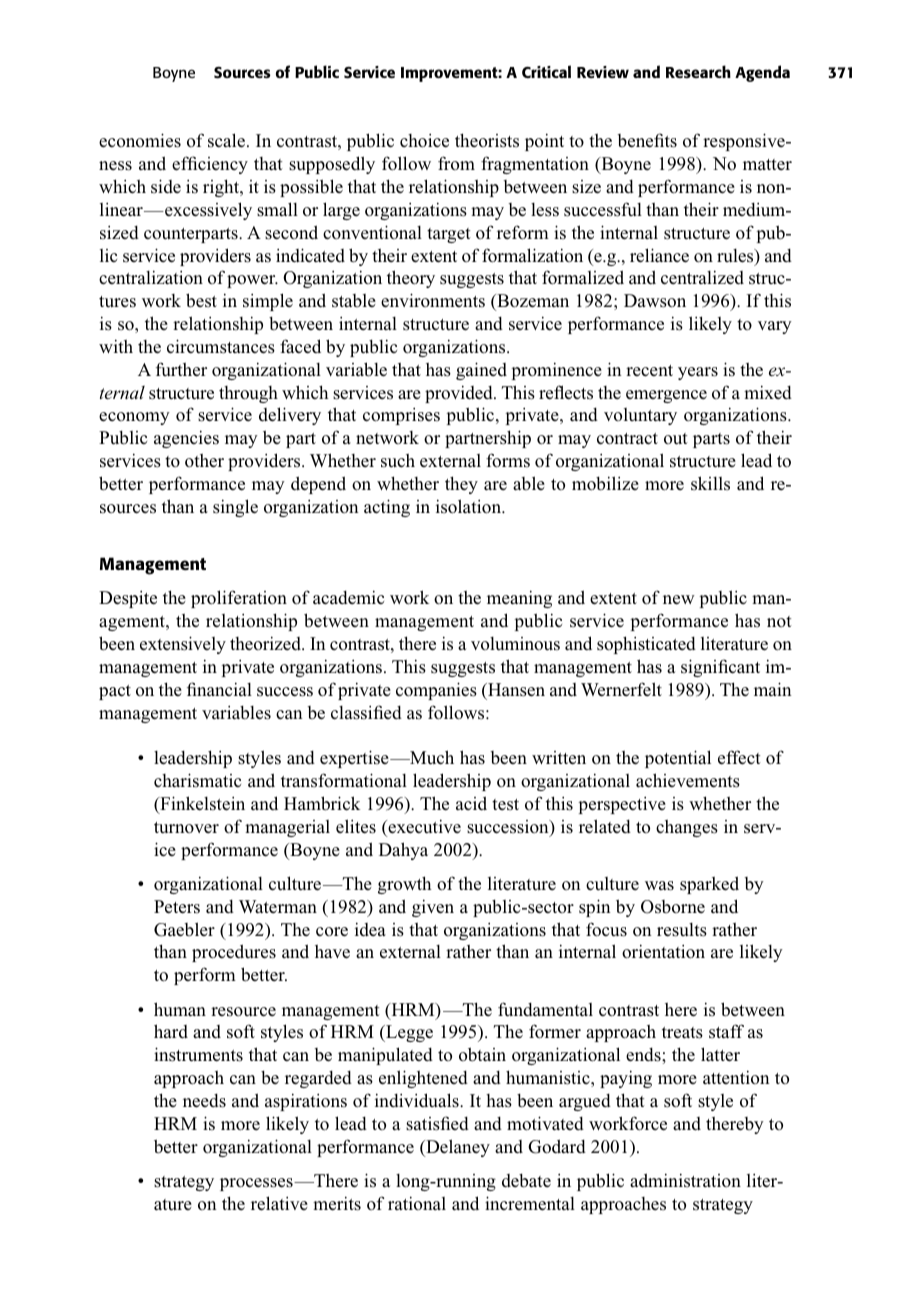  What do you see at coordinates (181, 369) in the screenshot?
I see `further` at bounding box center [181, 369].
